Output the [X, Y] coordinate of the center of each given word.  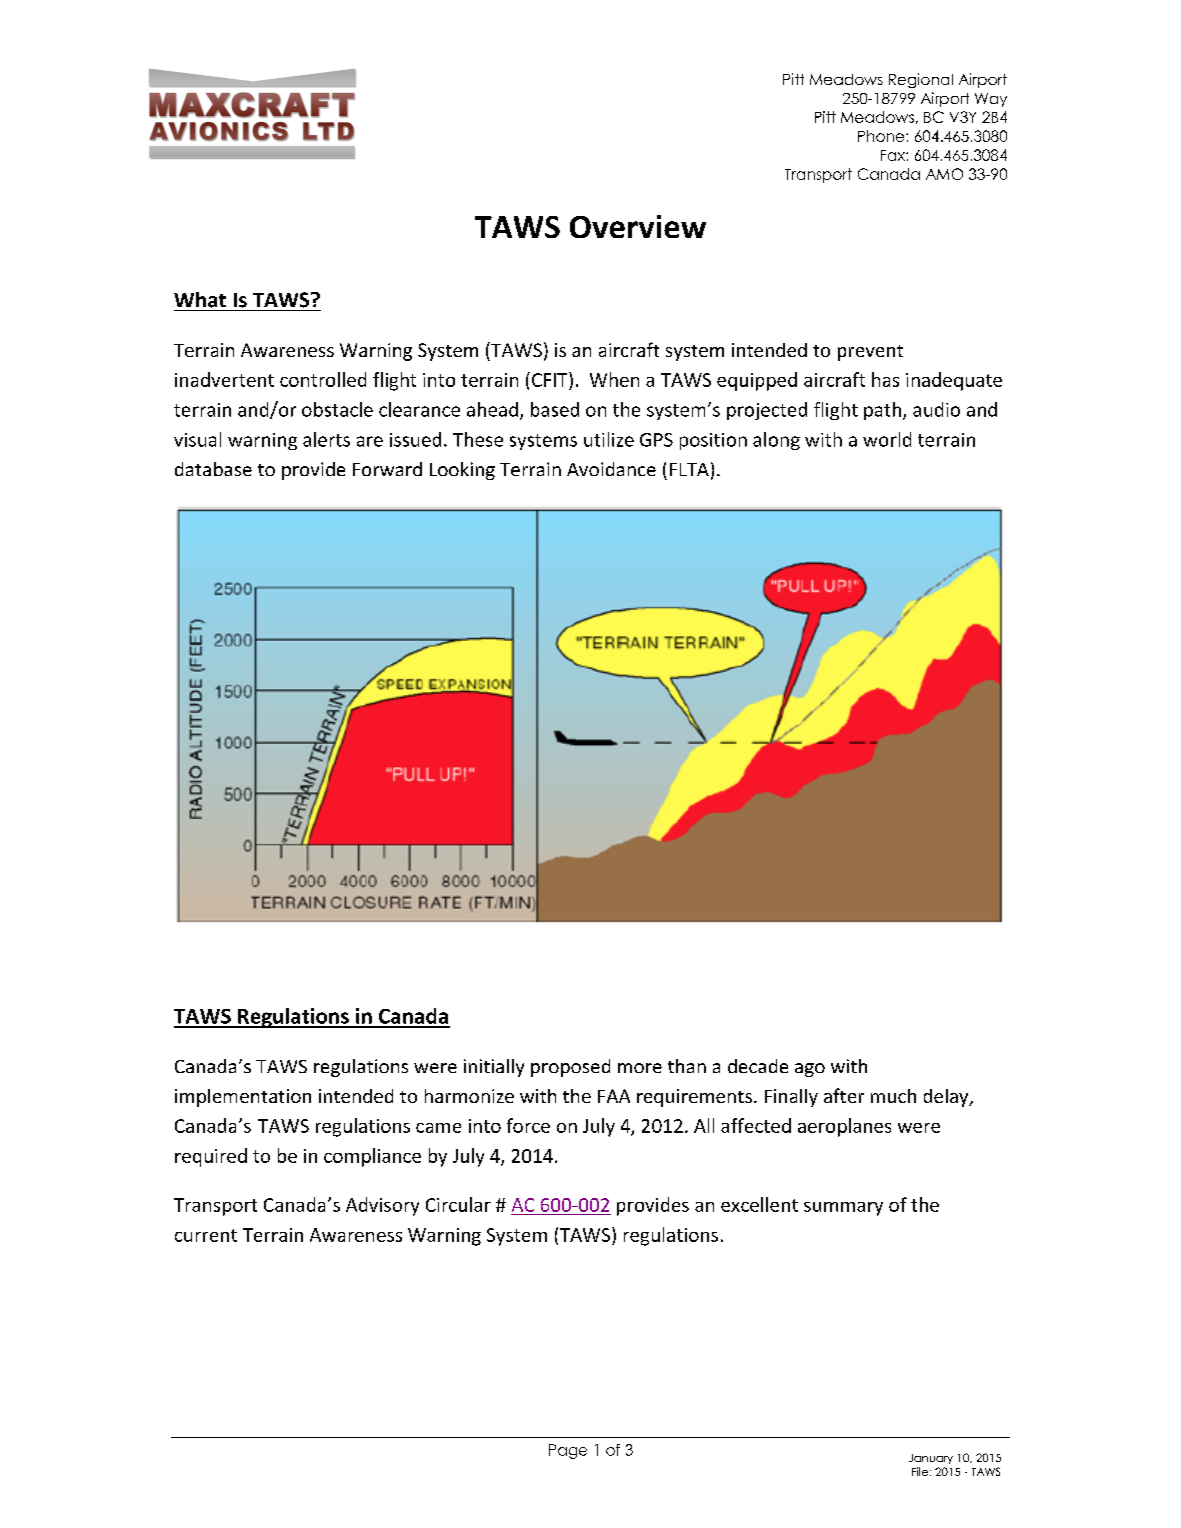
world [887, 439]
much [893, 1096]
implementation [243, 1098]
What [200, 300]
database [213, 469]
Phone [882, 136]
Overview [638, 226]
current [206, 1235]
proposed [570, 1068]
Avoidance [611, 469]
